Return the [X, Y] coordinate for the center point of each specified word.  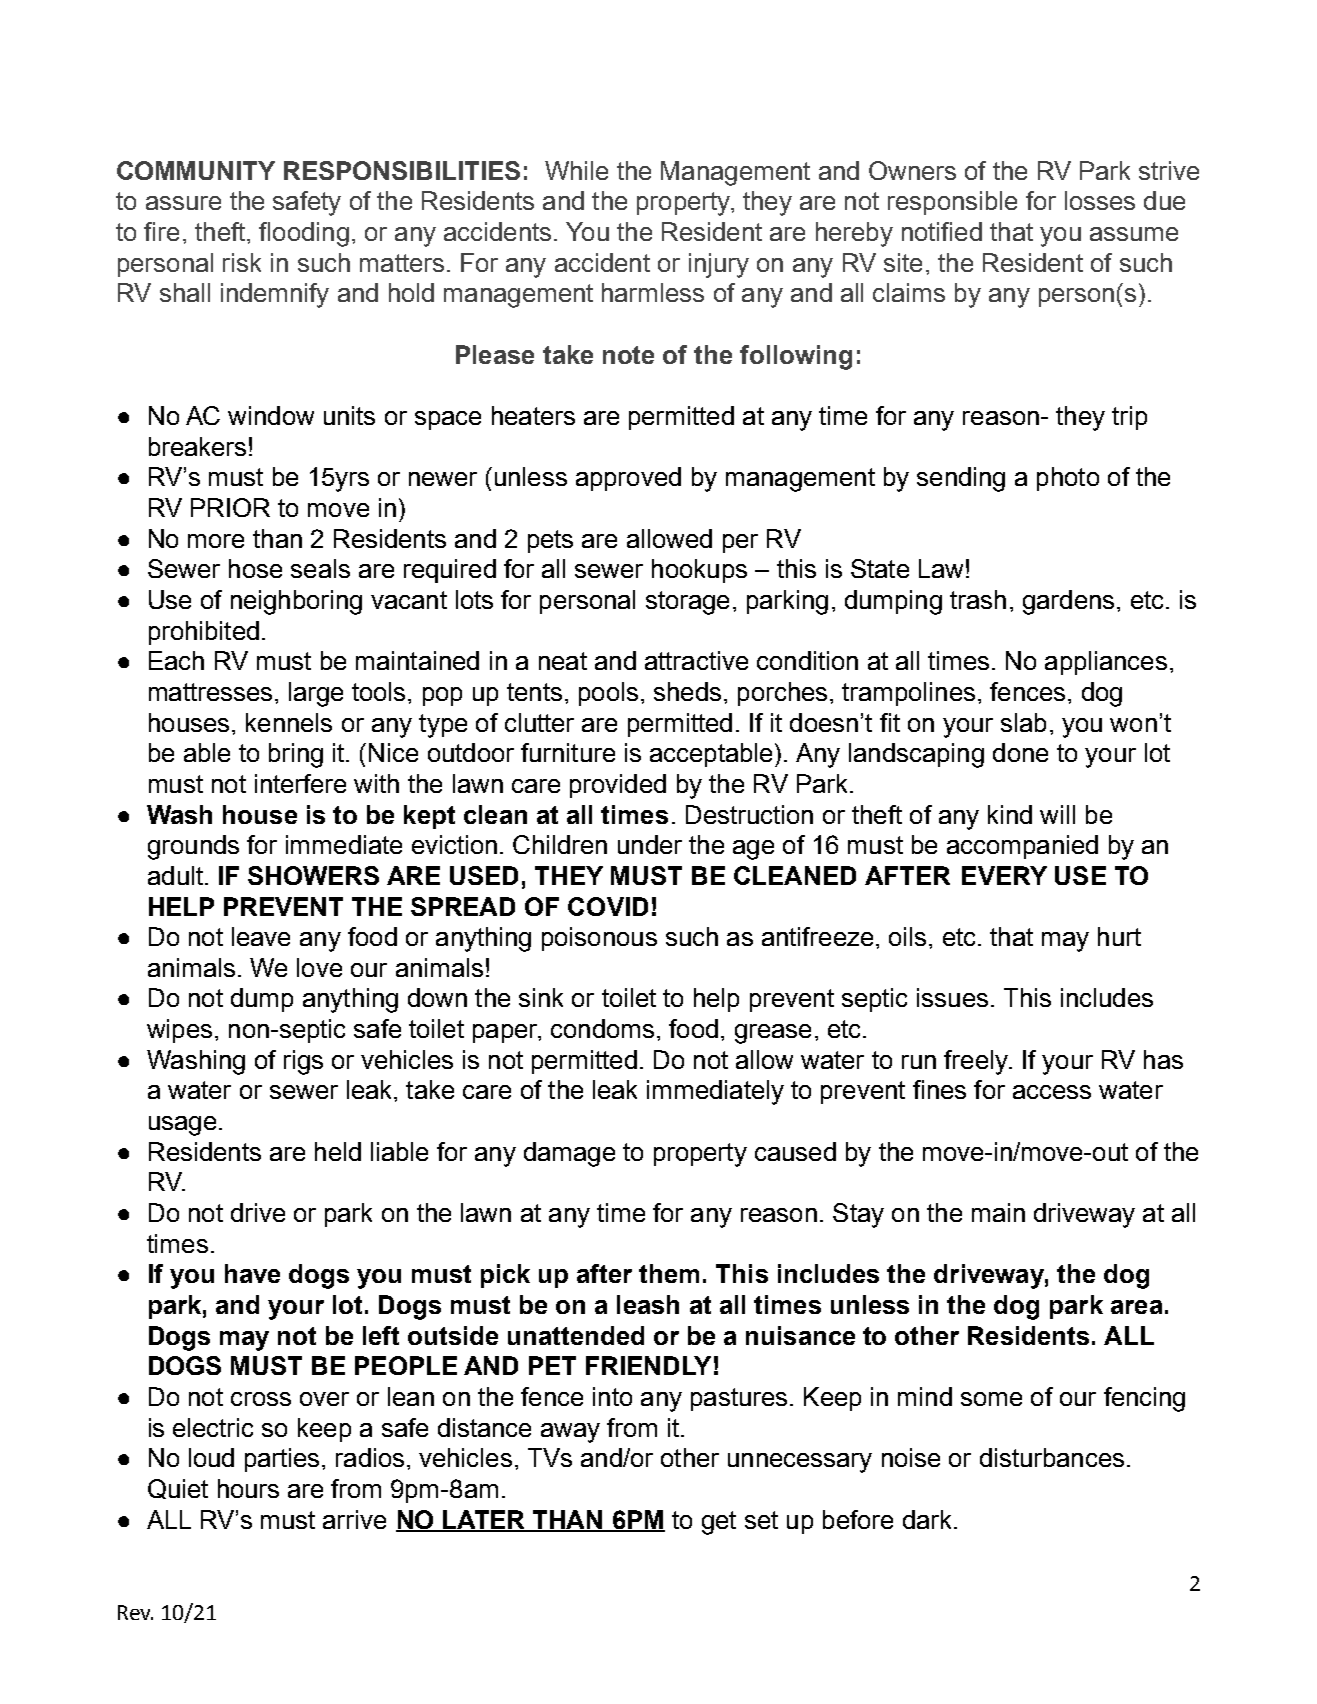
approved [628, 479]
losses [1100, 200]
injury [719, 265]
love [319, 967]
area [1136, 1307]
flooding [304, 234]
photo [1068, 479]
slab [1023, 722]
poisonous [599, 939]
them [669, 1273]
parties [282, 1460]
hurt [1119, 936]
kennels [289, 722]
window [271, 415]
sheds [687, 691]
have [252, 1273]
